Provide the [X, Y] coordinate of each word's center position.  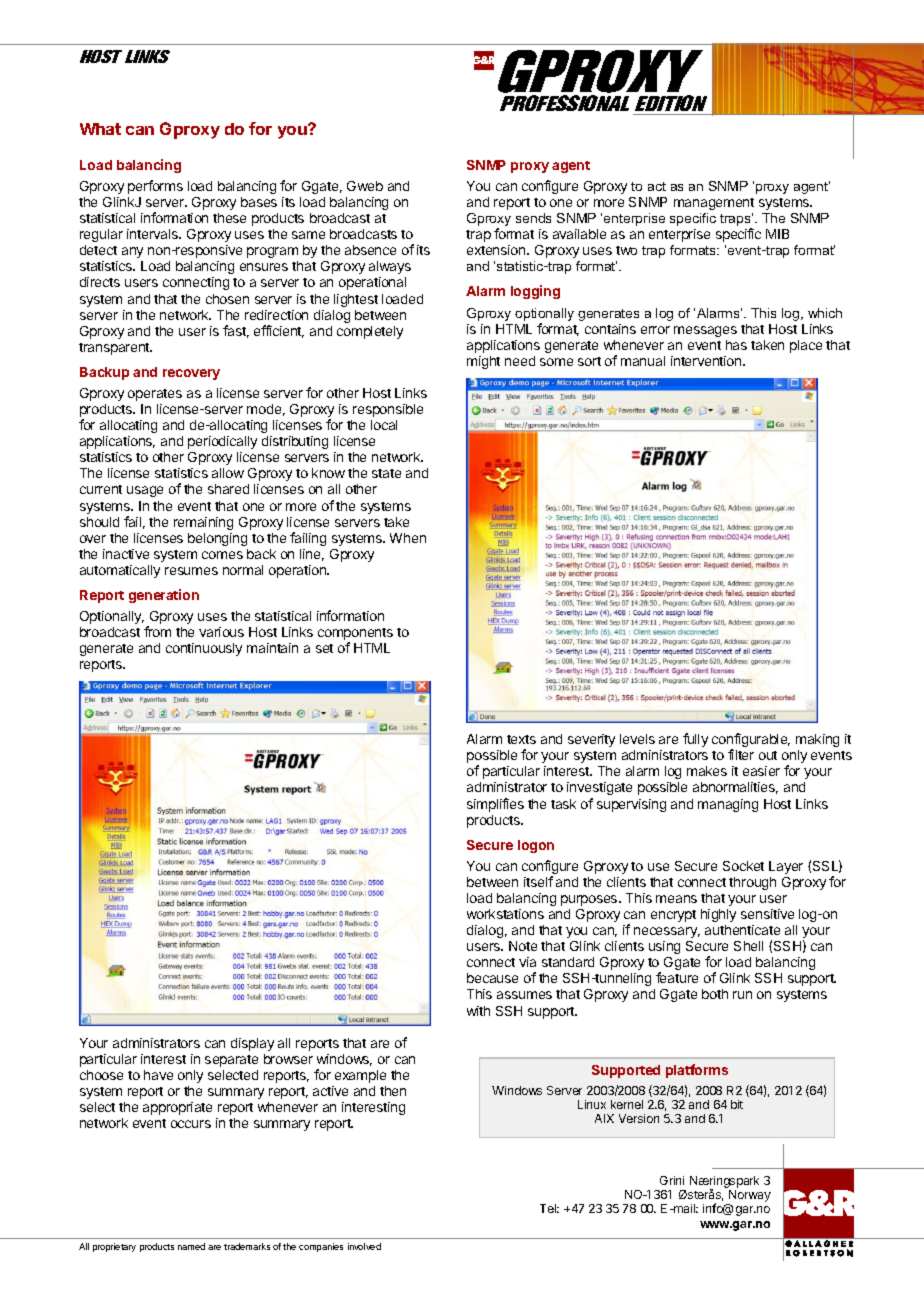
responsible [388, 410]
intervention [707, 361]
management [714, 204]
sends [533, 218]
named [191, 1246]
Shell [748, 946]
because [492, 978]
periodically [222, 442]
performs [155, 187]
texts [521, 739]
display [252, 1044]
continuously [204, 649]
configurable [751, 741]
